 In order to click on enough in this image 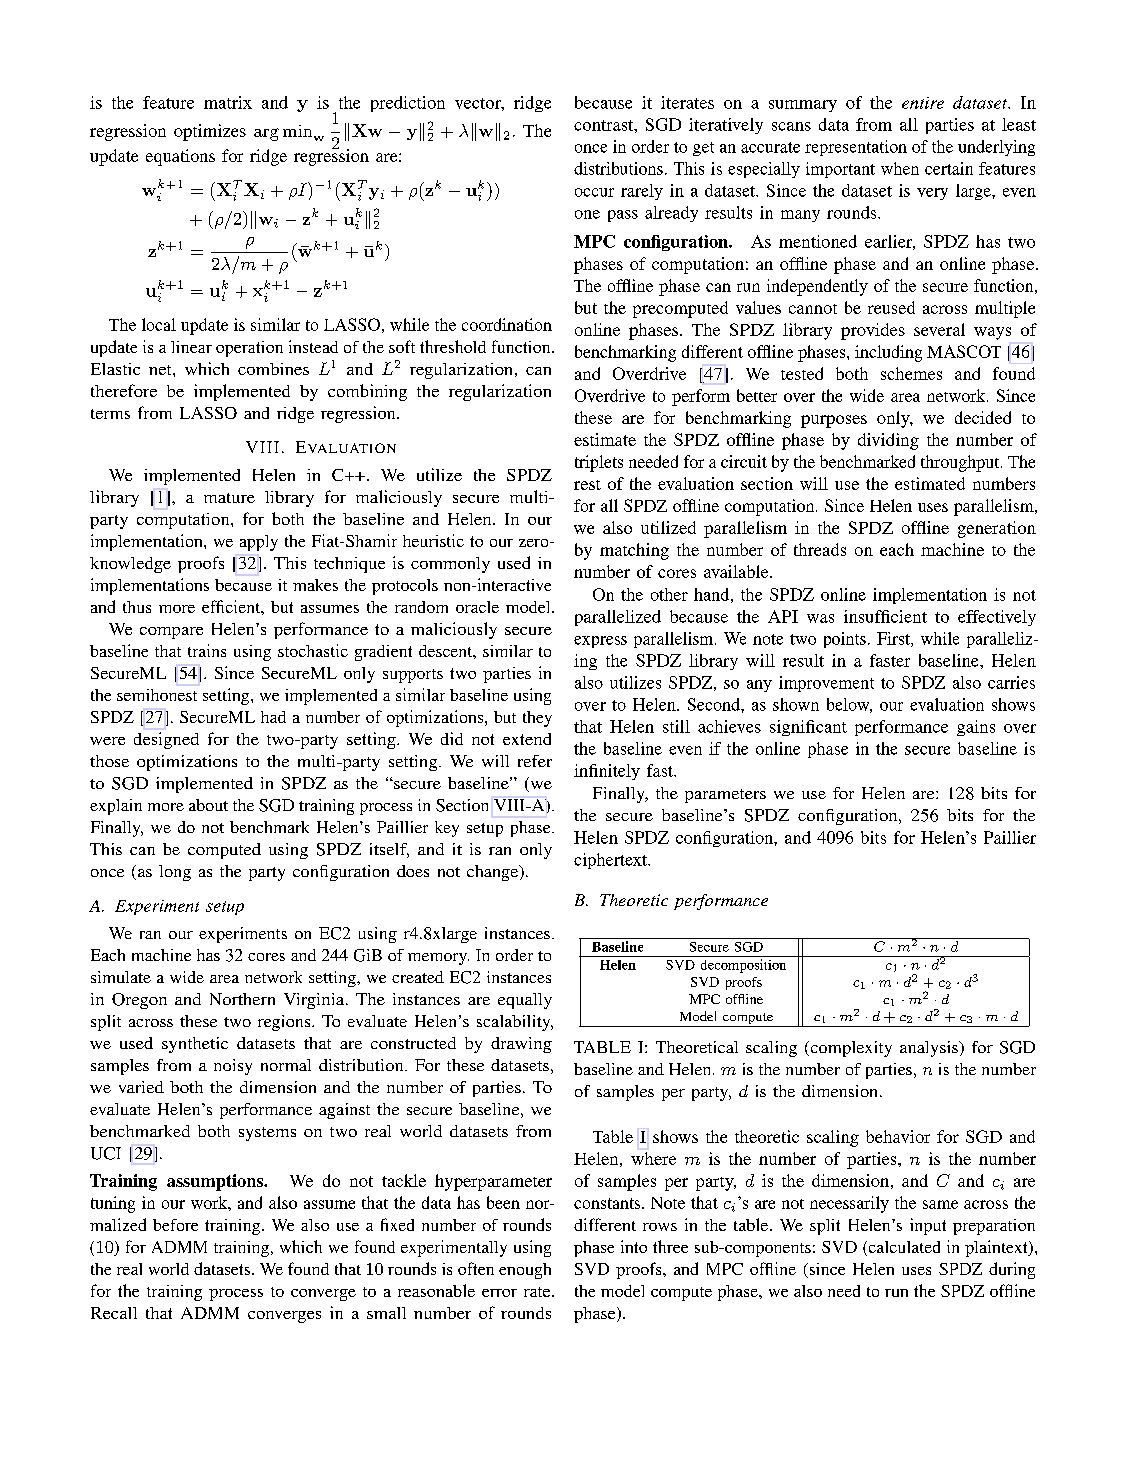, I will do `click(525, 1271)`.
